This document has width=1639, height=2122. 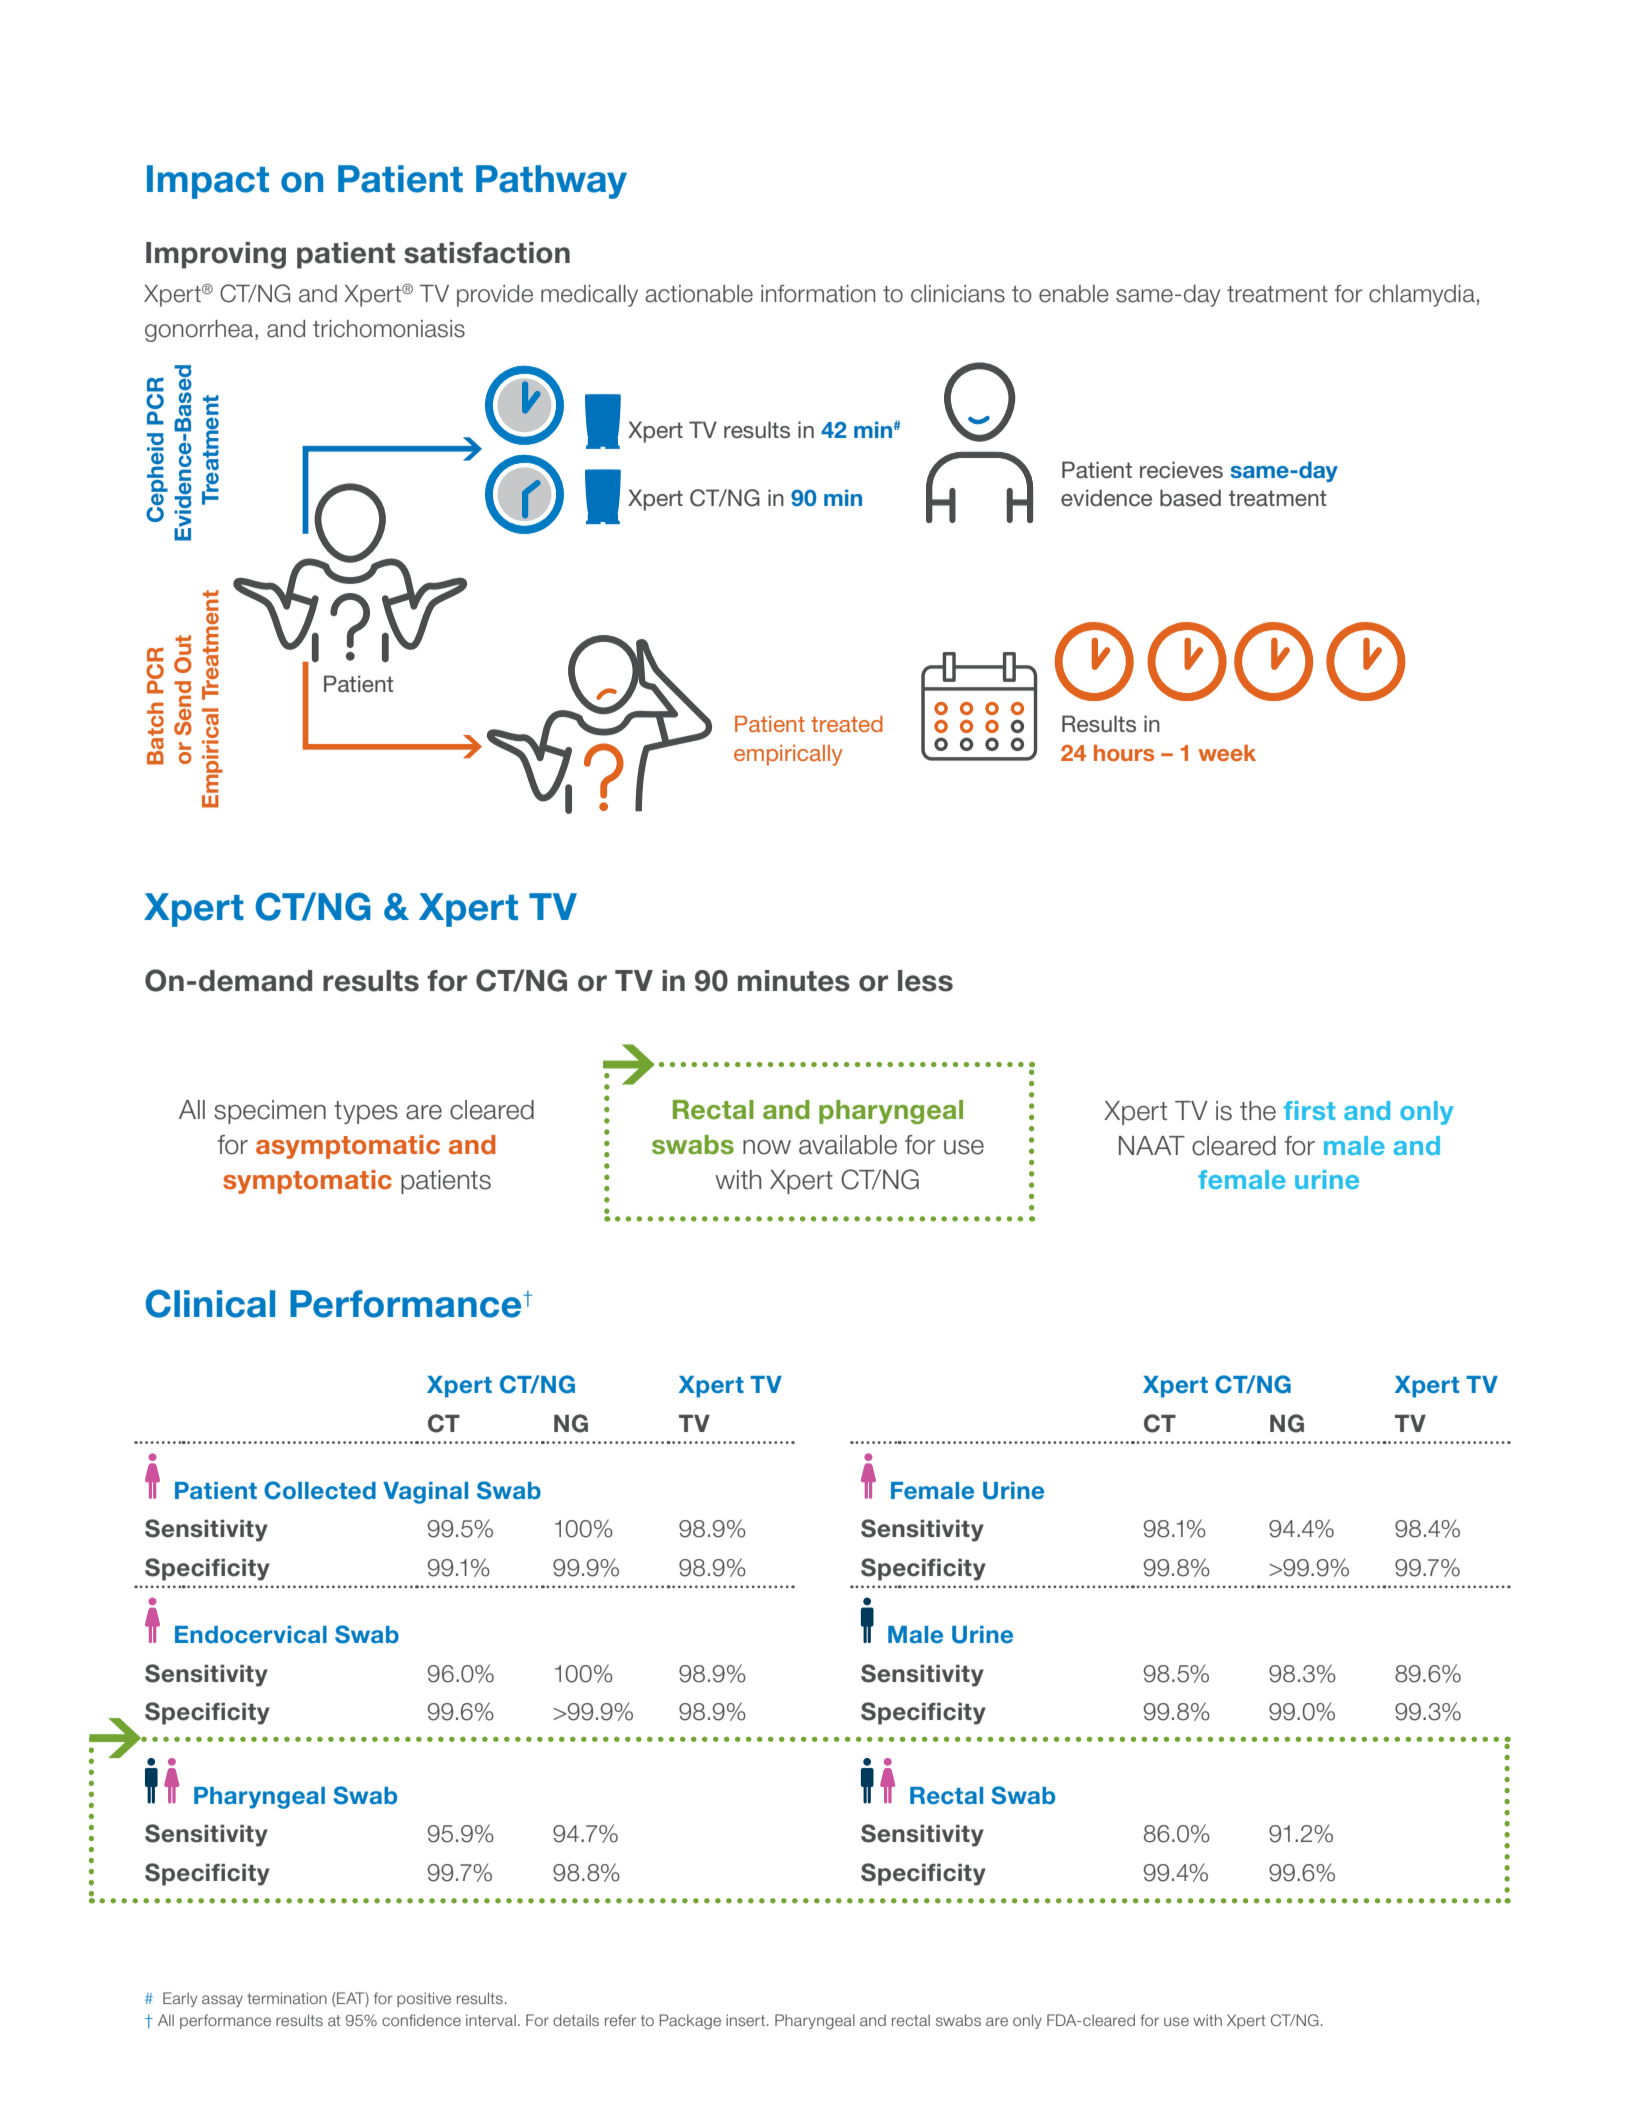 What do you see at coordinates (1258, 1111) in the document?
I see `the` at bounding box center [1258, 1111].
